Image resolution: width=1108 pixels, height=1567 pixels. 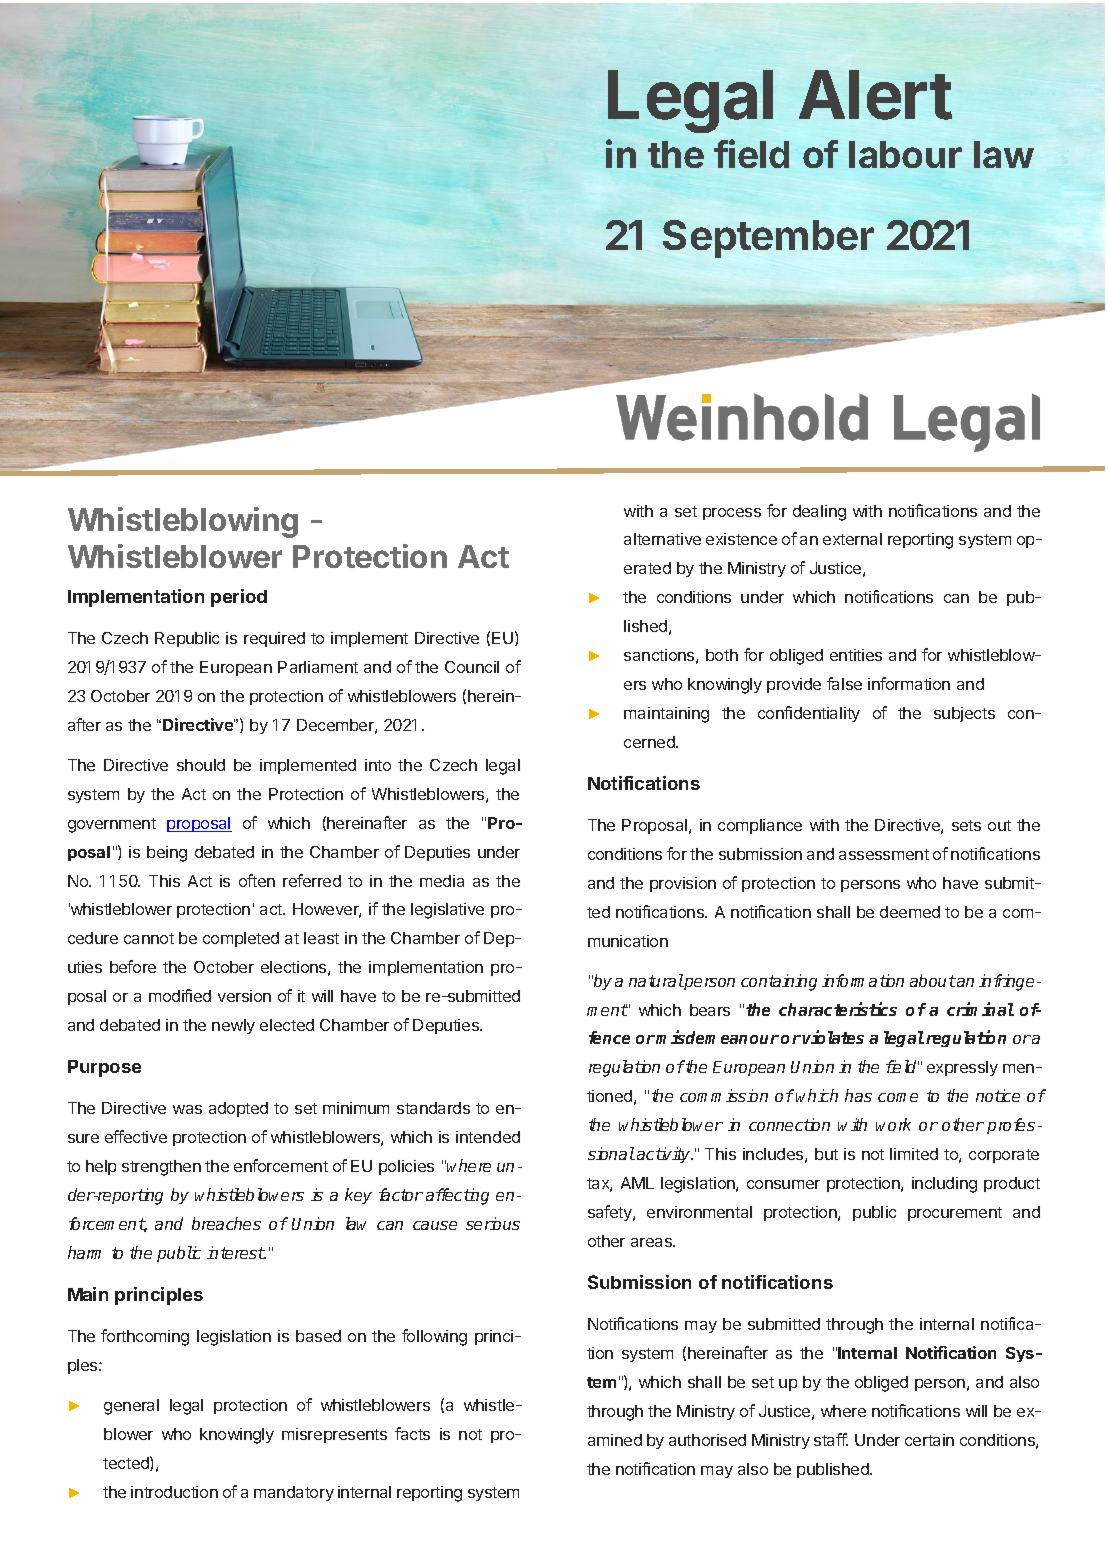 What do you see at coordinates (768, 239) in the screenshot?
I see `September` at bounding box center [768, 239].
